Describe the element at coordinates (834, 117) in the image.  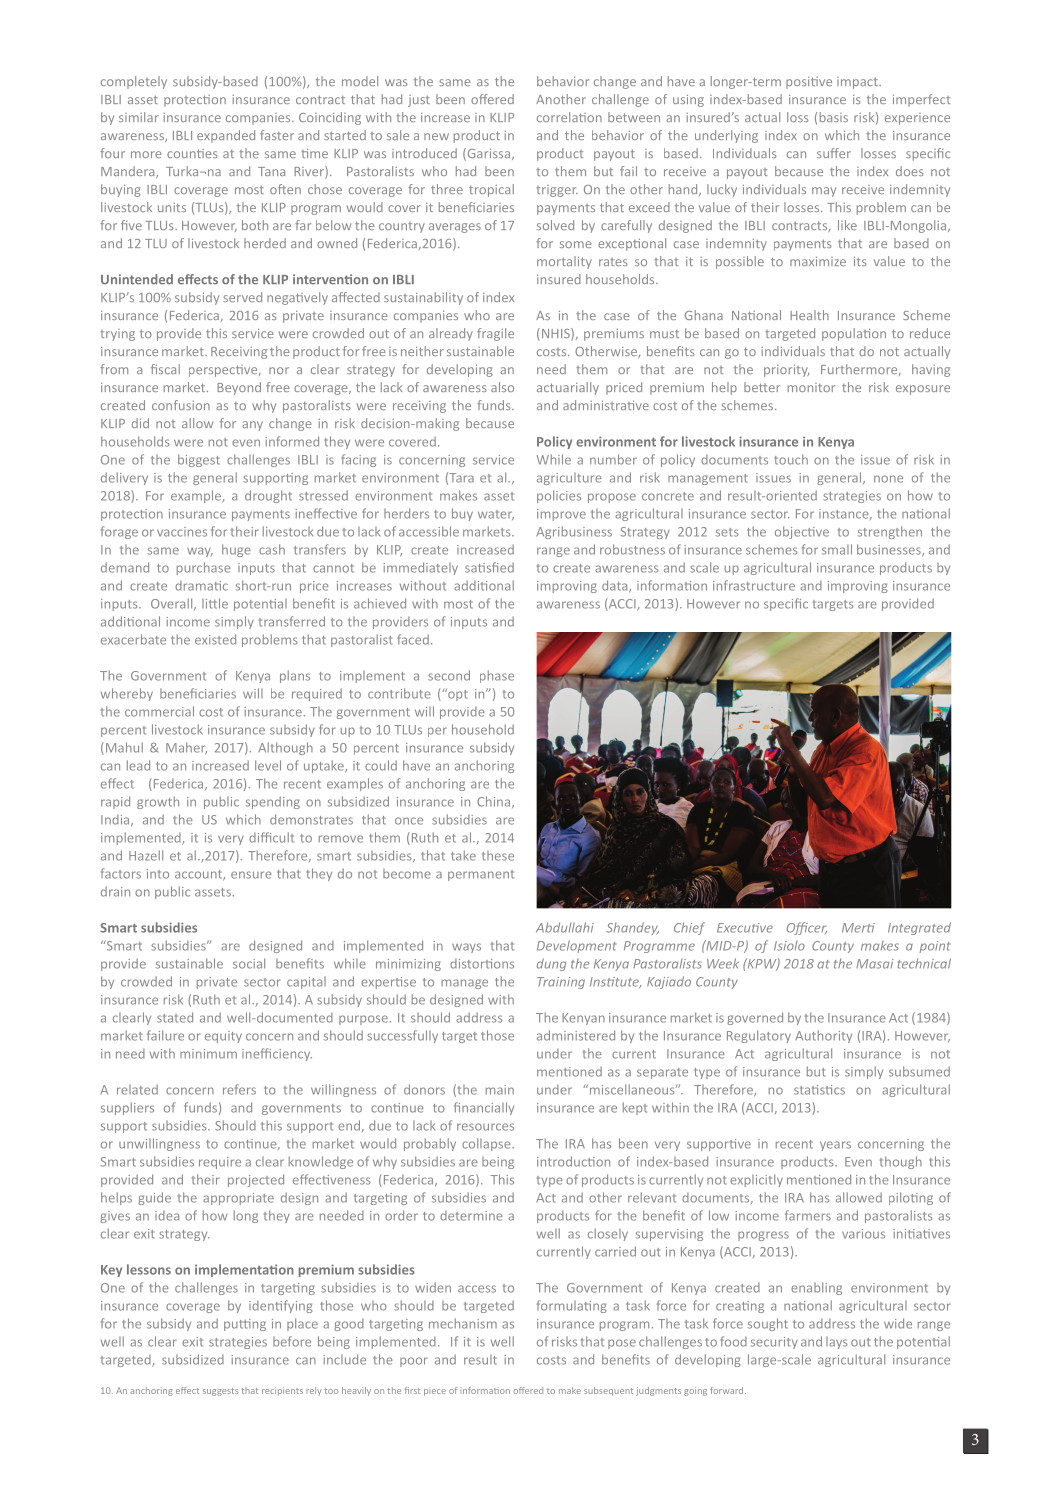
I see `basis` at that location.
